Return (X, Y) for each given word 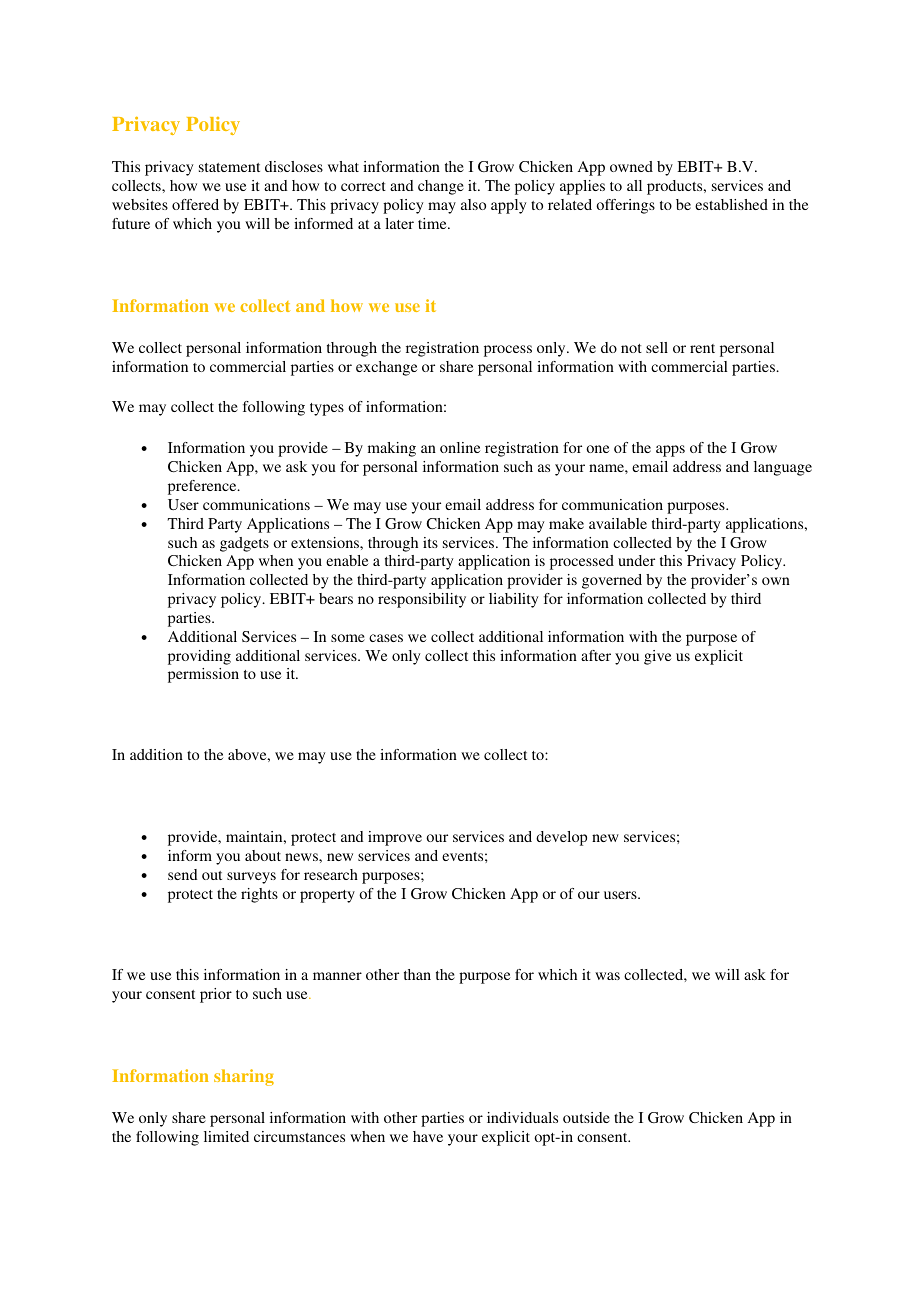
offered (195, 204)
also (473, 204)
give (657, 657)
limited (226, 1136)
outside (586, 1117)
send (182, 874)
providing (199, 657)
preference (203, 487)
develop (561, 838)
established (731, 204)
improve (395, 838)
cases (386, 638)
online (460, 447)
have (428, 1136)
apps (670, 451)
